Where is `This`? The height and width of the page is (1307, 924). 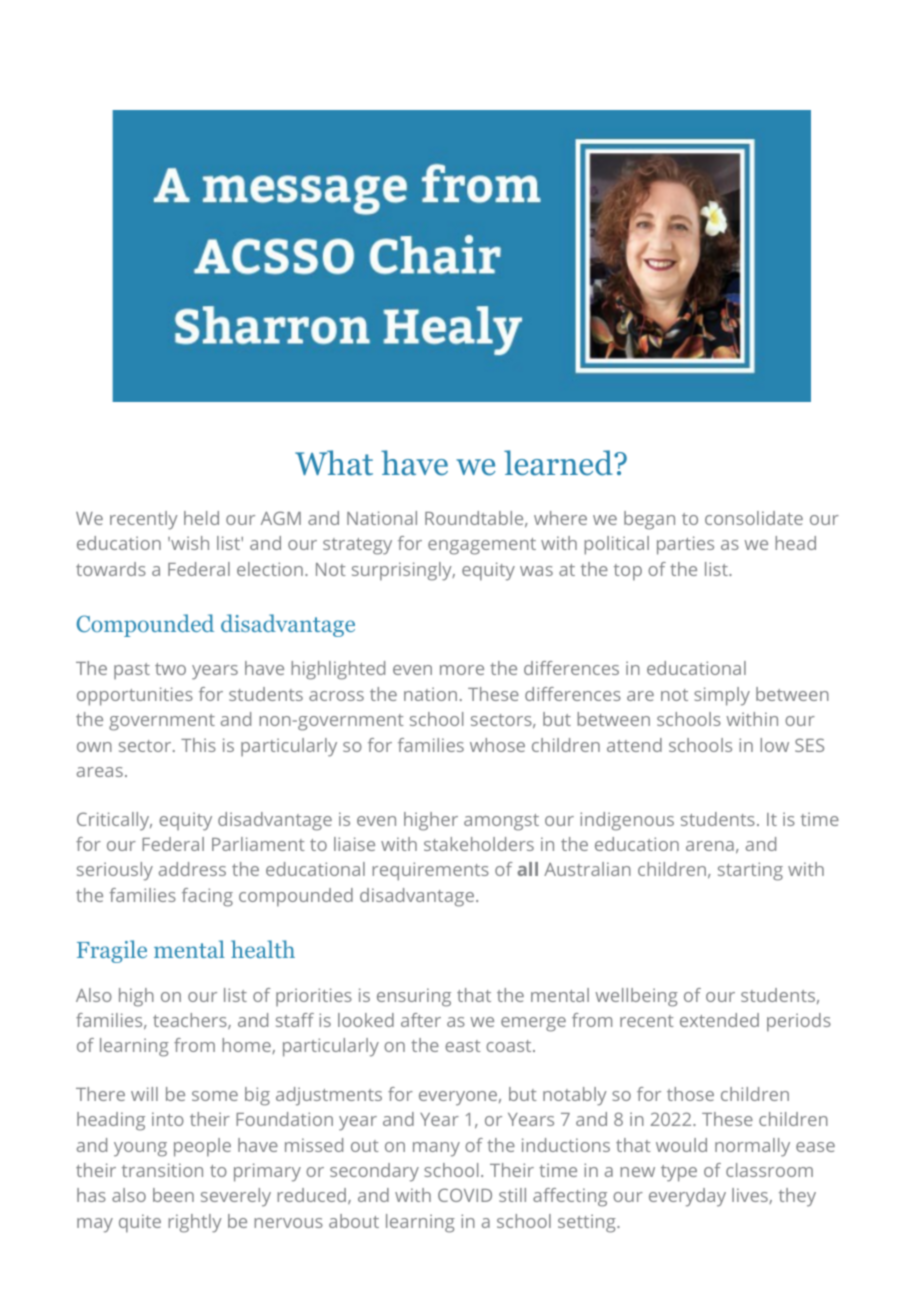
This is located at coordinates (198, 745).
